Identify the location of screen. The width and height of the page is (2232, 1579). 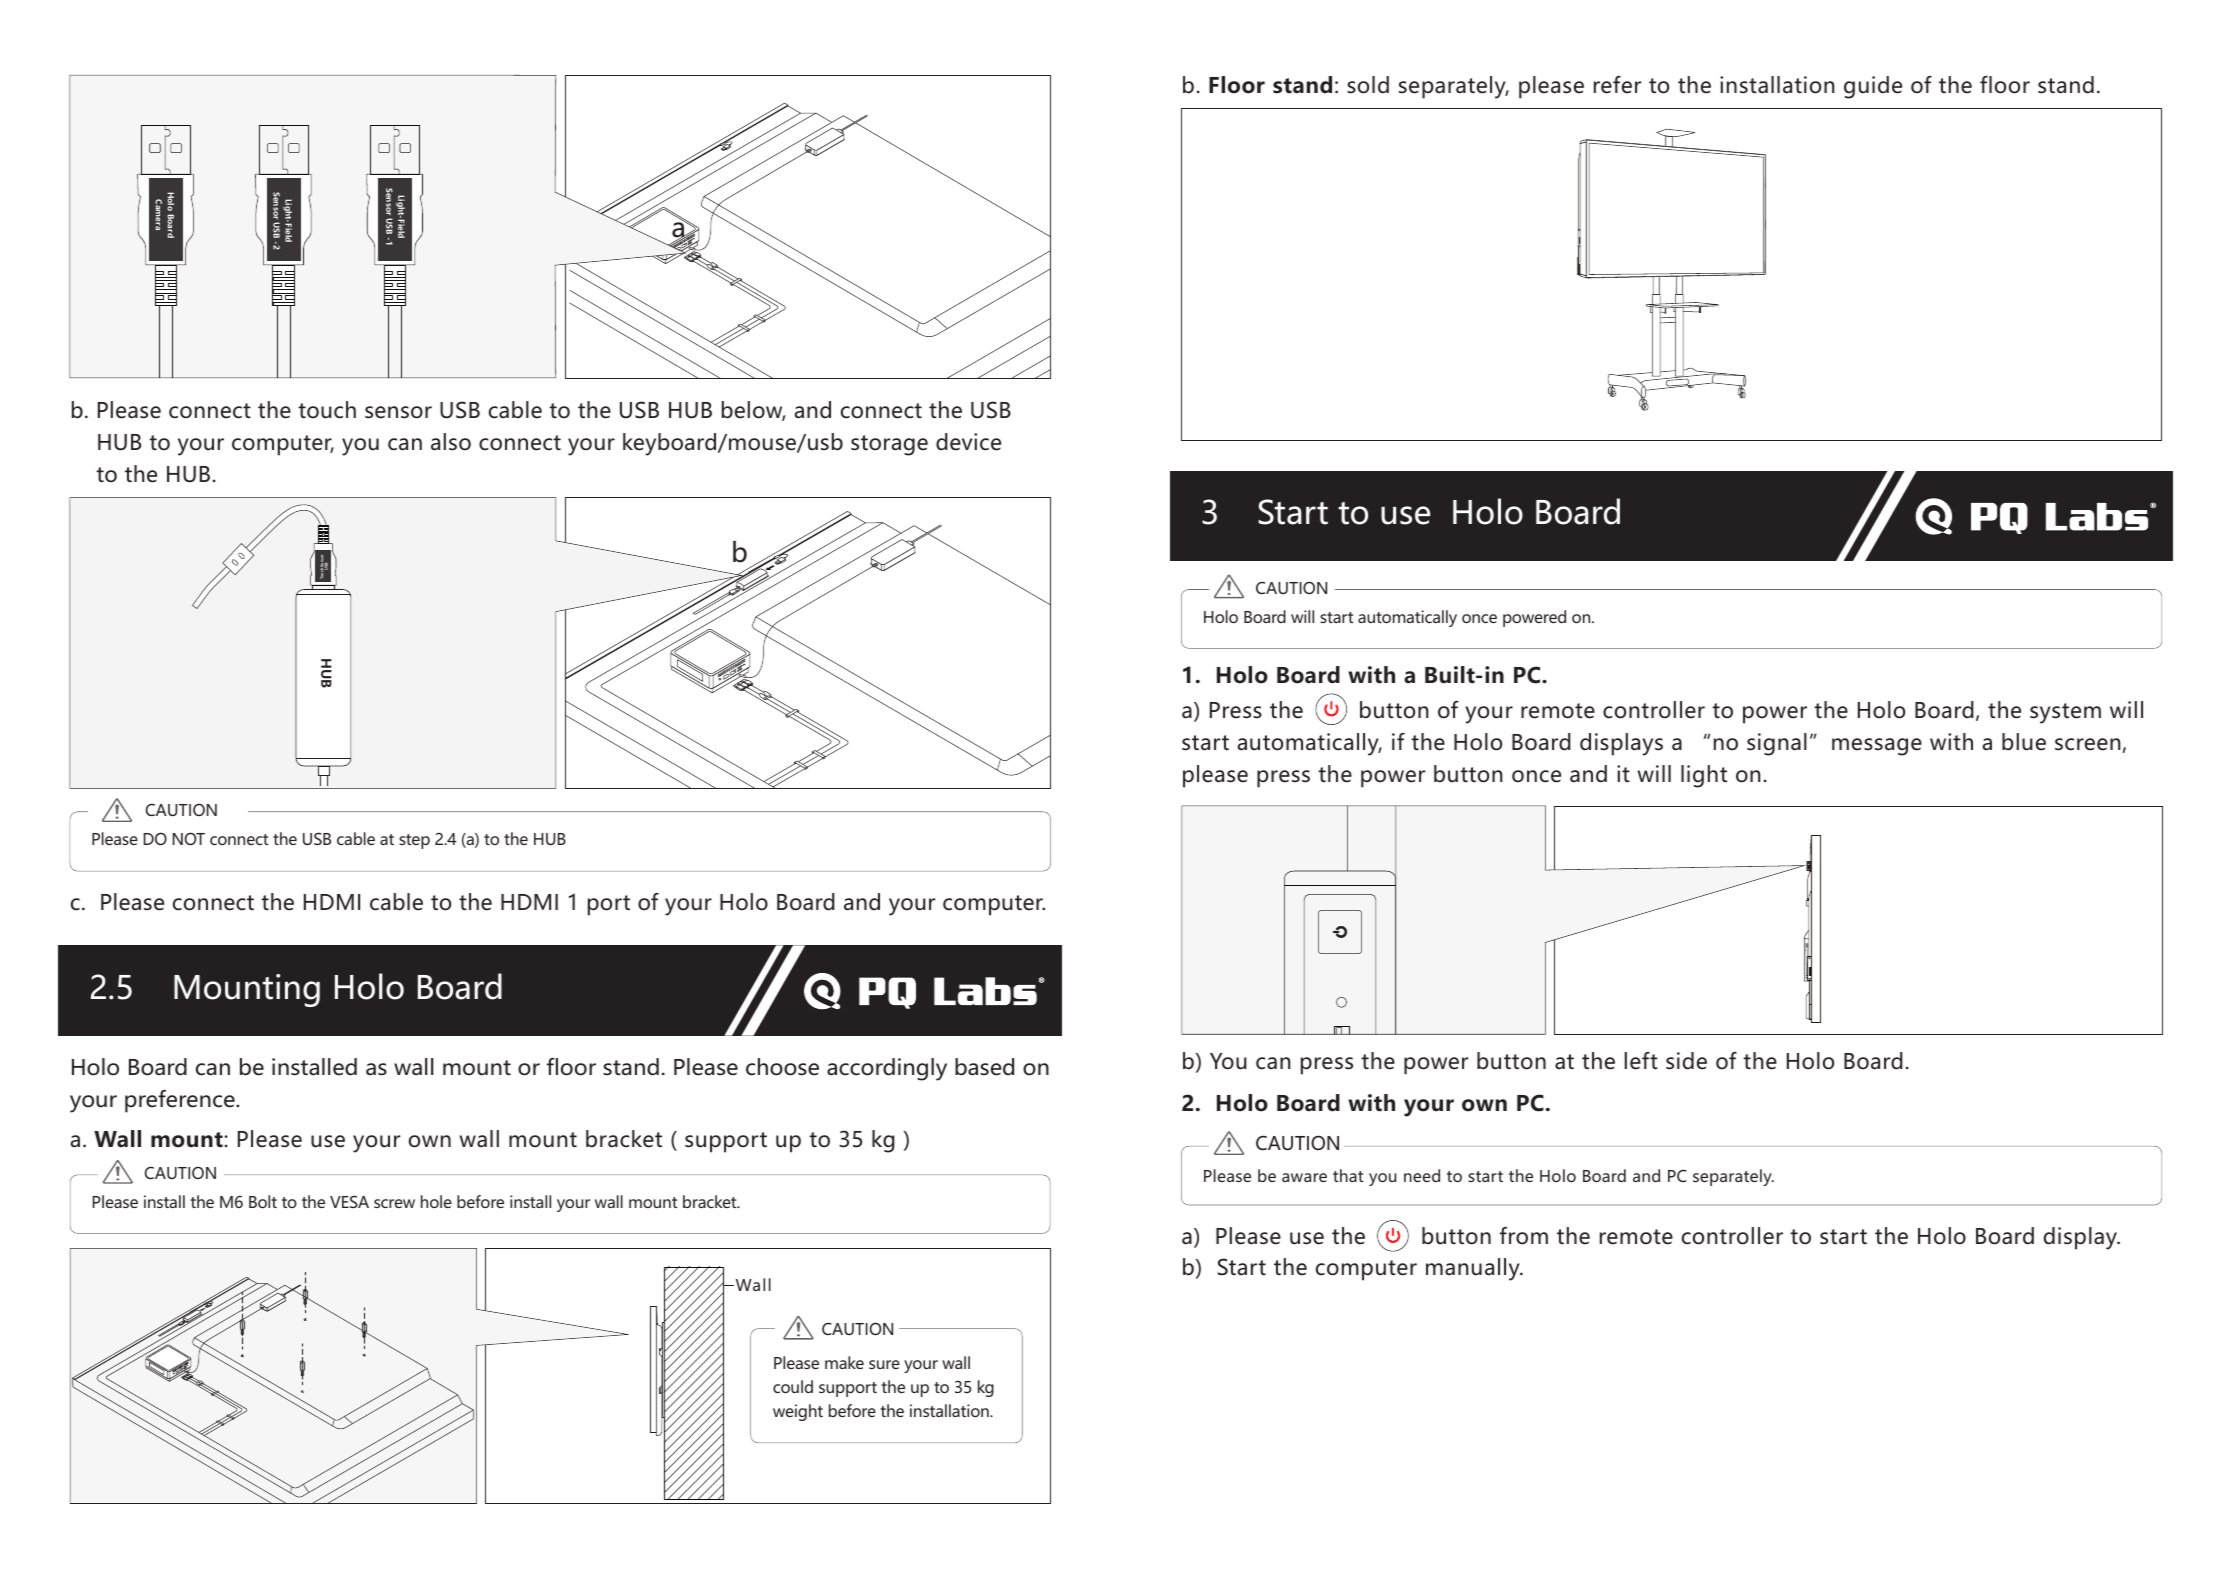
(2088, 744).
